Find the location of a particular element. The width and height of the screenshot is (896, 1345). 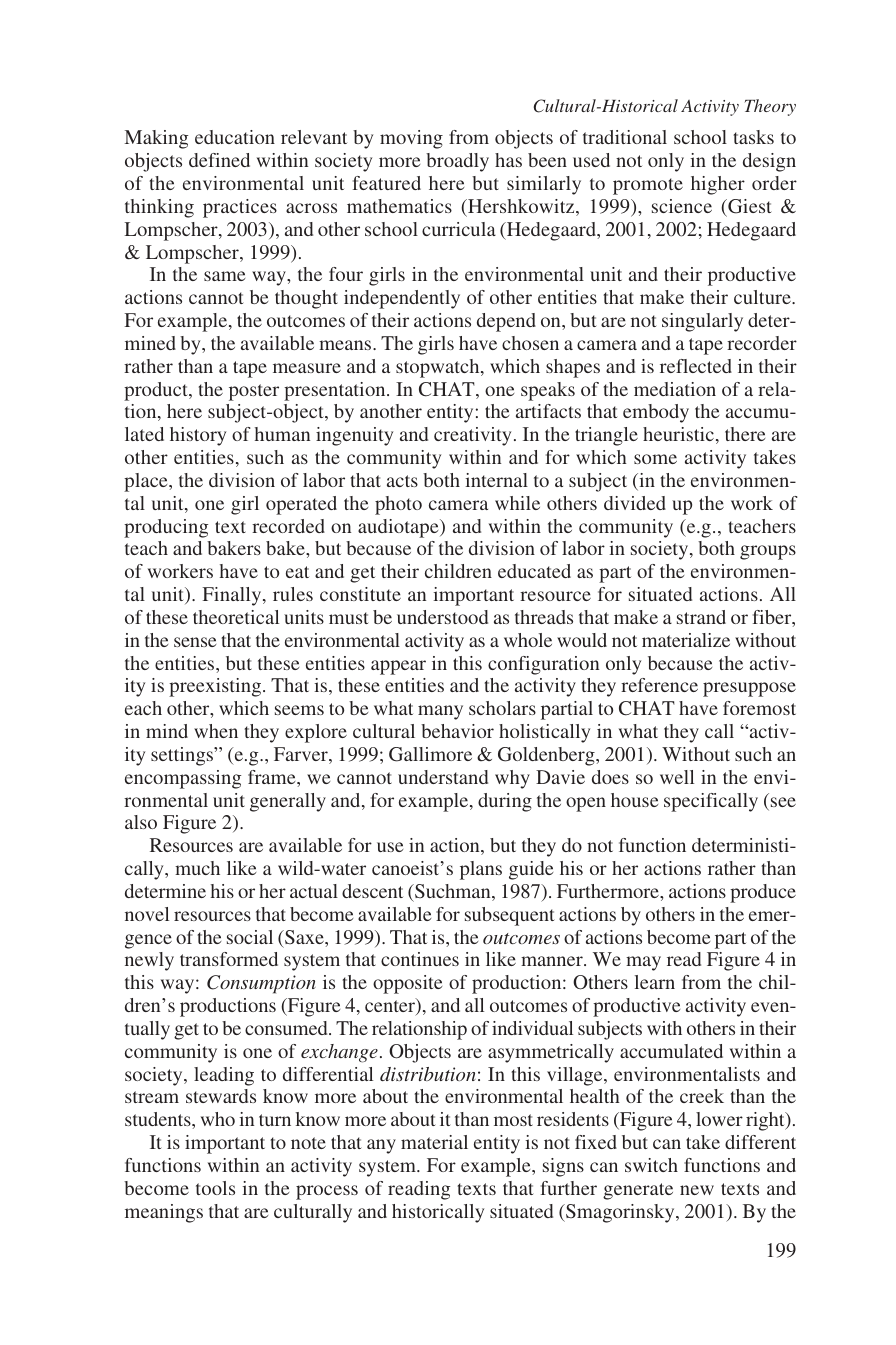

higher is located at coordinates (718, 185).
